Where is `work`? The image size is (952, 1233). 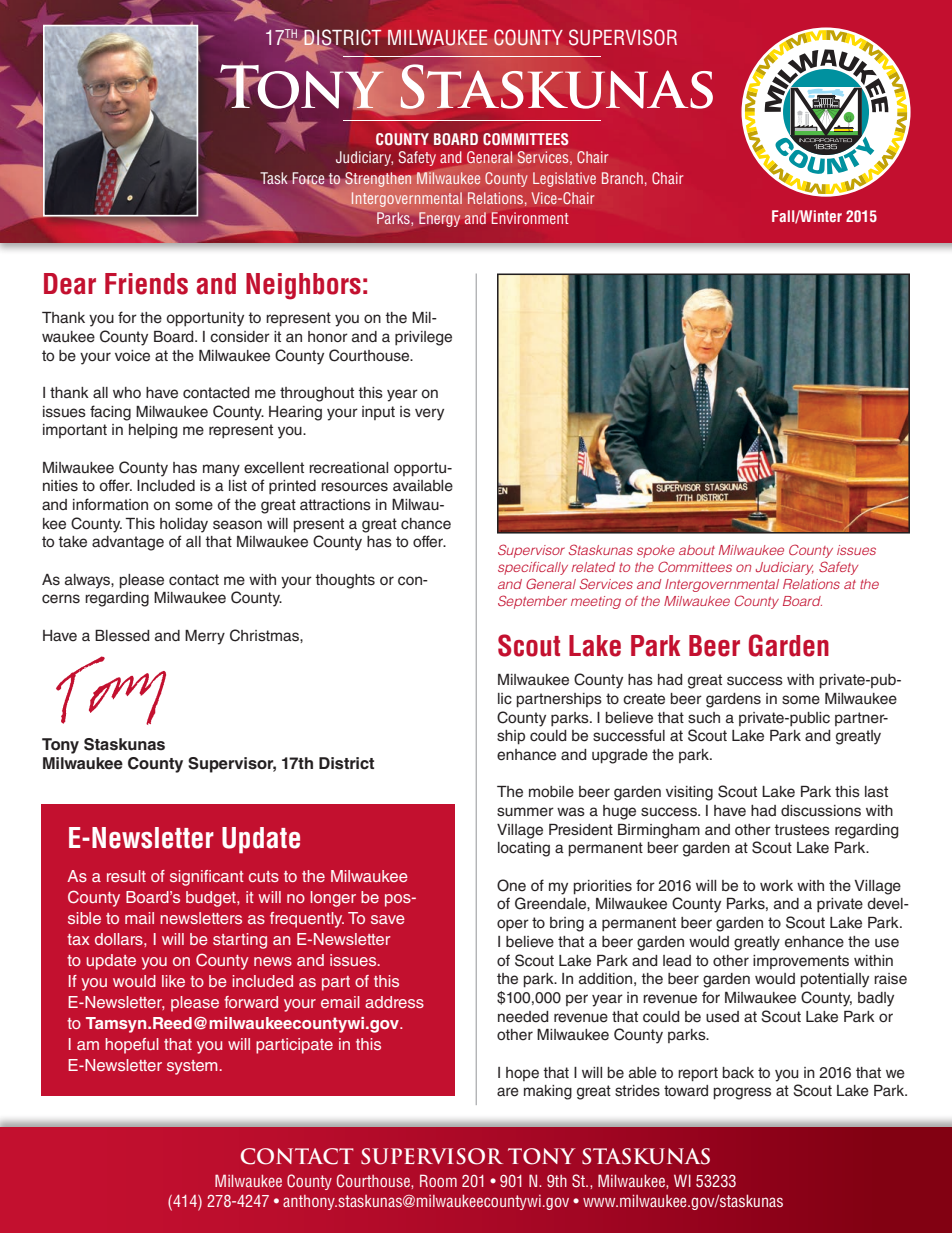 work is located at coordinates (776, 885).
